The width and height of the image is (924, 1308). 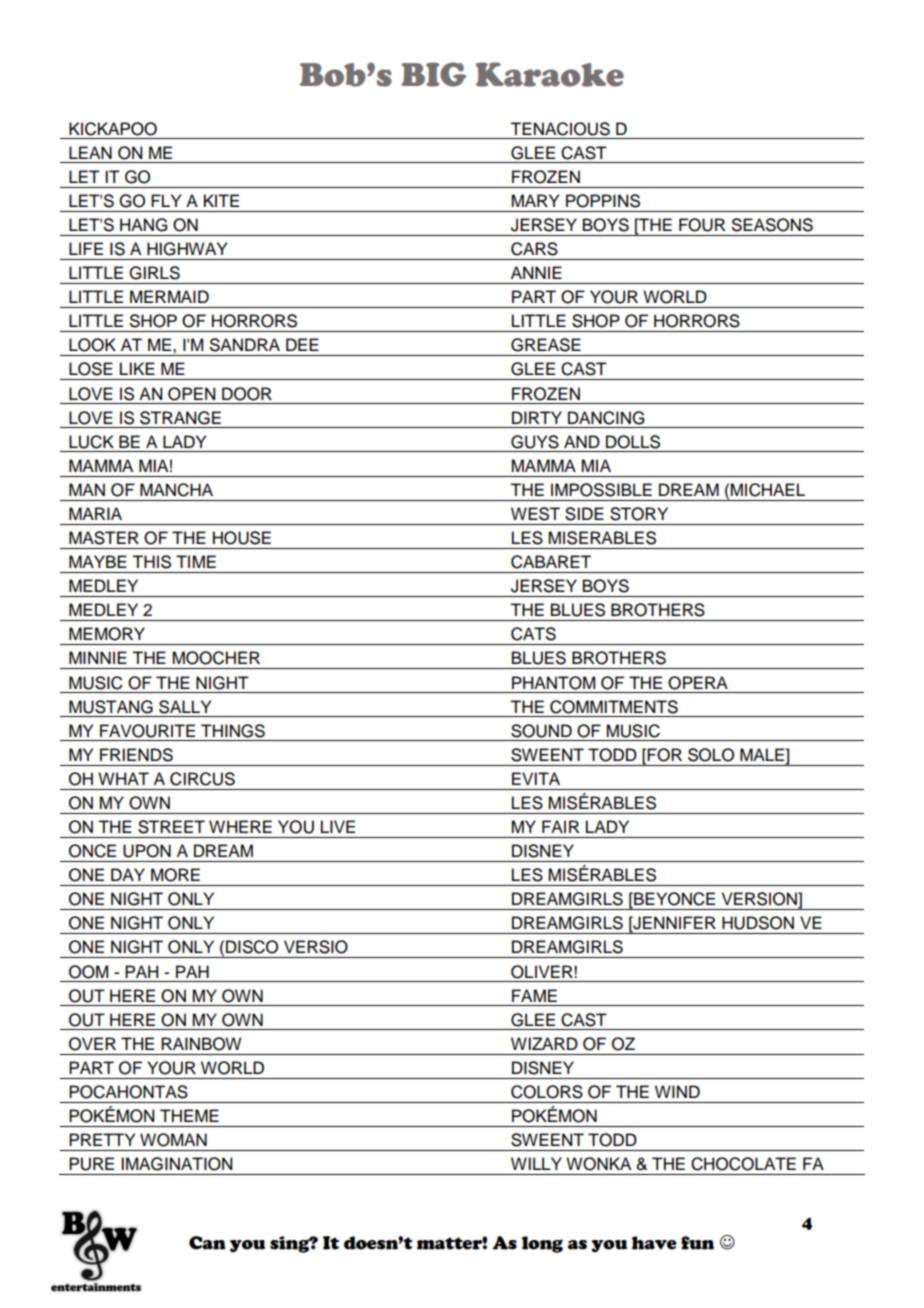 I want to click on IMAGINATION, so click(x=176, y=1164).
